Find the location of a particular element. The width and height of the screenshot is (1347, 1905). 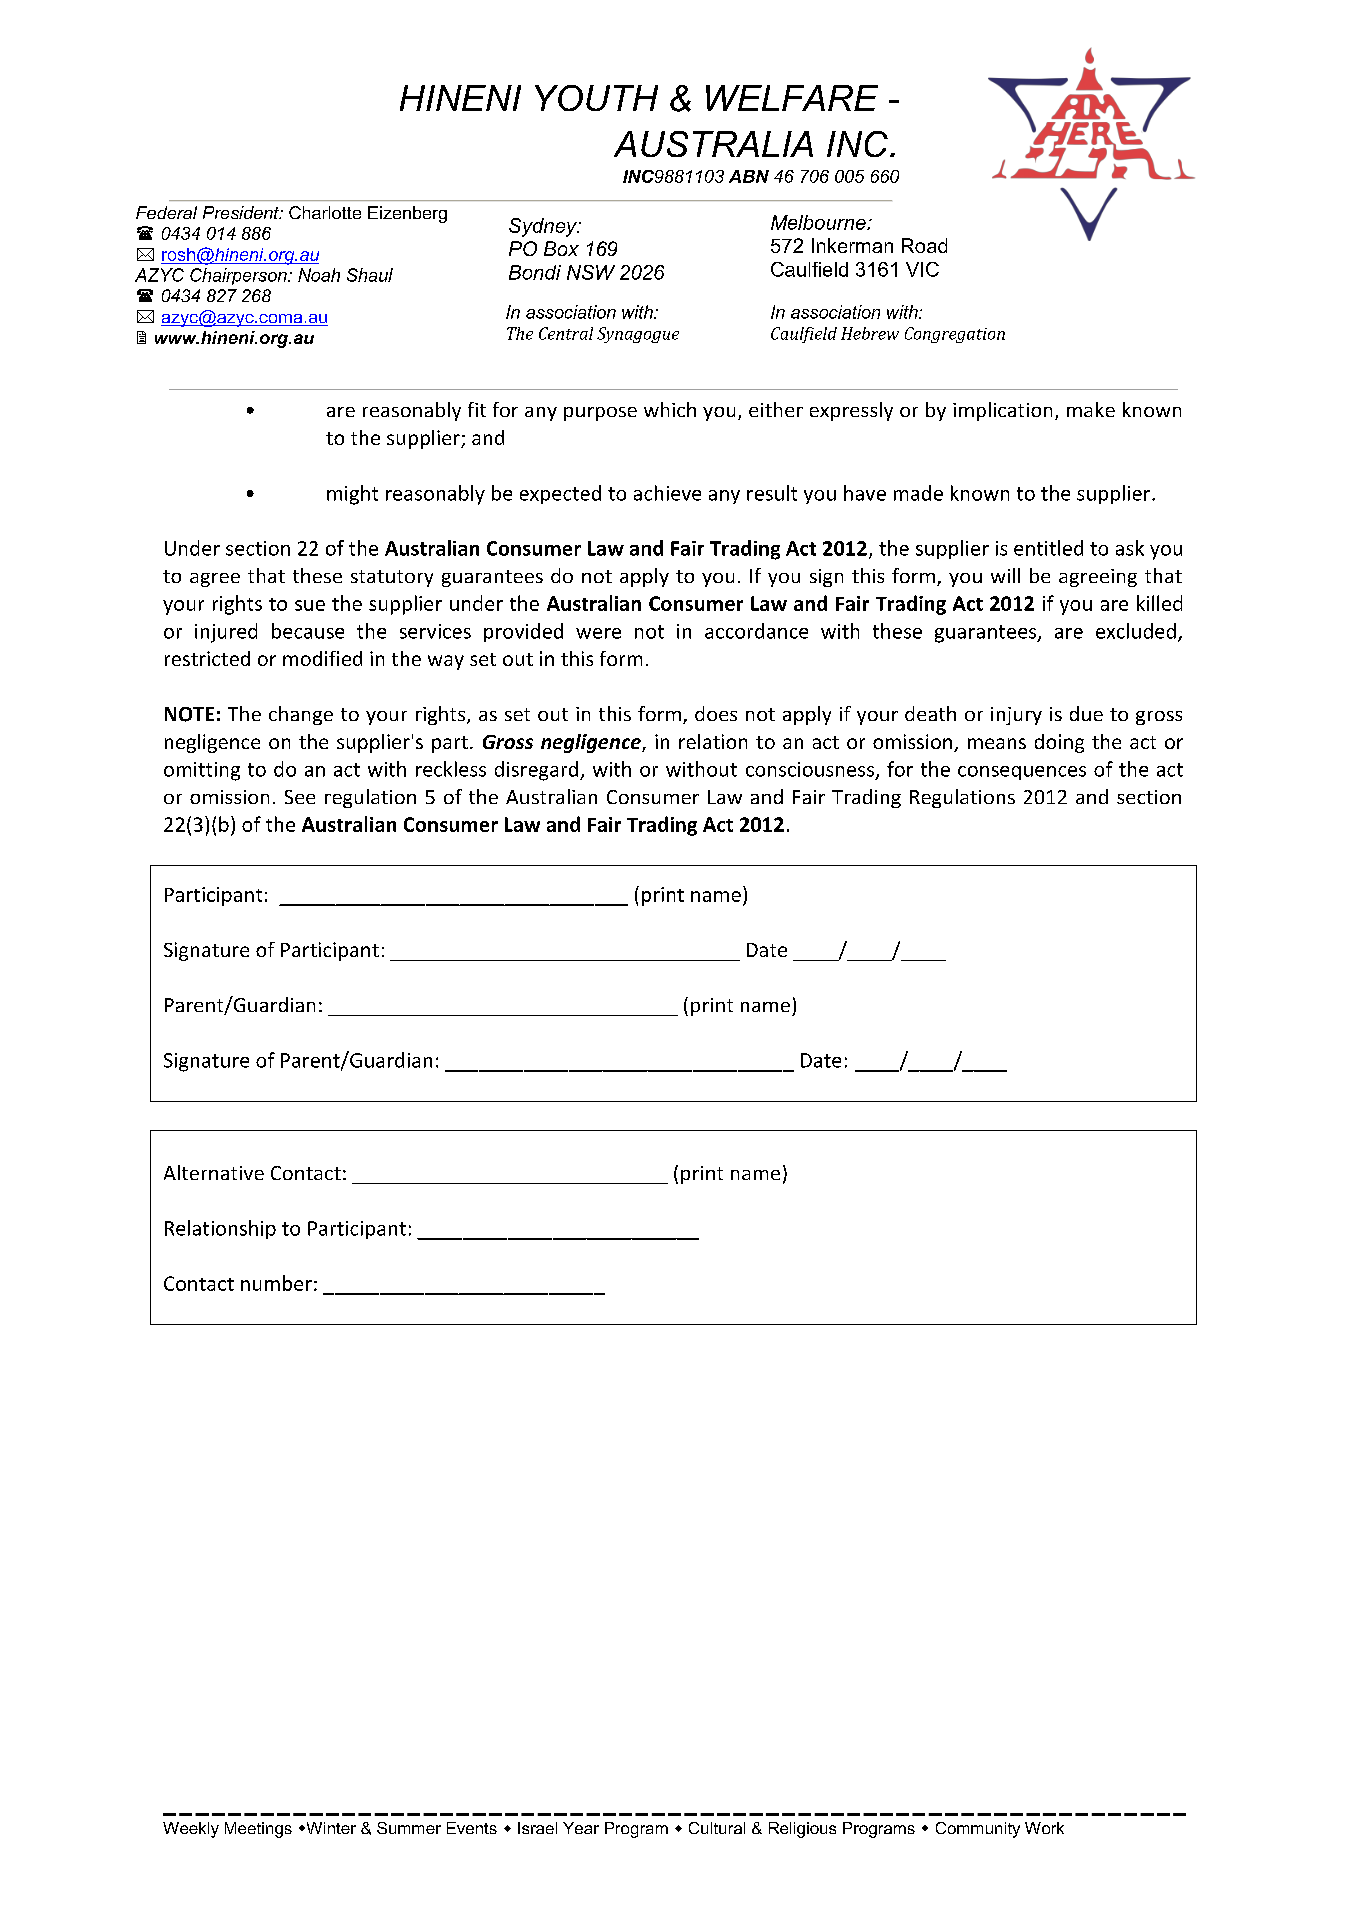

Road is located at coordinates (924, 245).
